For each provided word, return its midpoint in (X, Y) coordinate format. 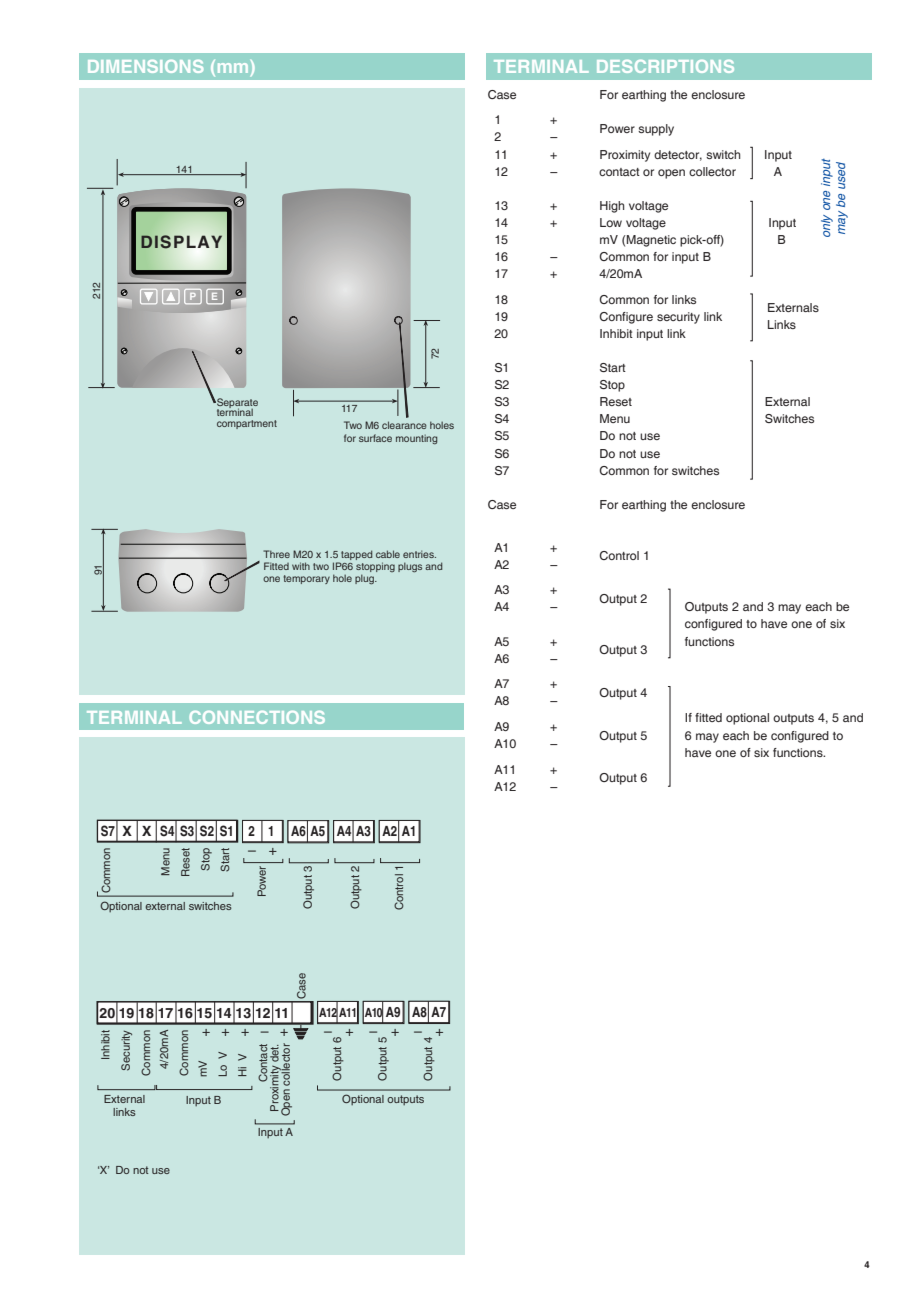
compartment (247, 424)
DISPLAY (181, 242)
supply (656, 130)
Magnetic (650, 241)
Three (276, 554)
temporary (306, 579)
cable (388, 554)
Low (611, 222)
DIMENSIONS (145, 66)
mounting (416, 439)
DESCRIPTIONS (665, 66)
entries (419, 554)
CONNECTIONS (257, 717)
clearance (404, 425)
